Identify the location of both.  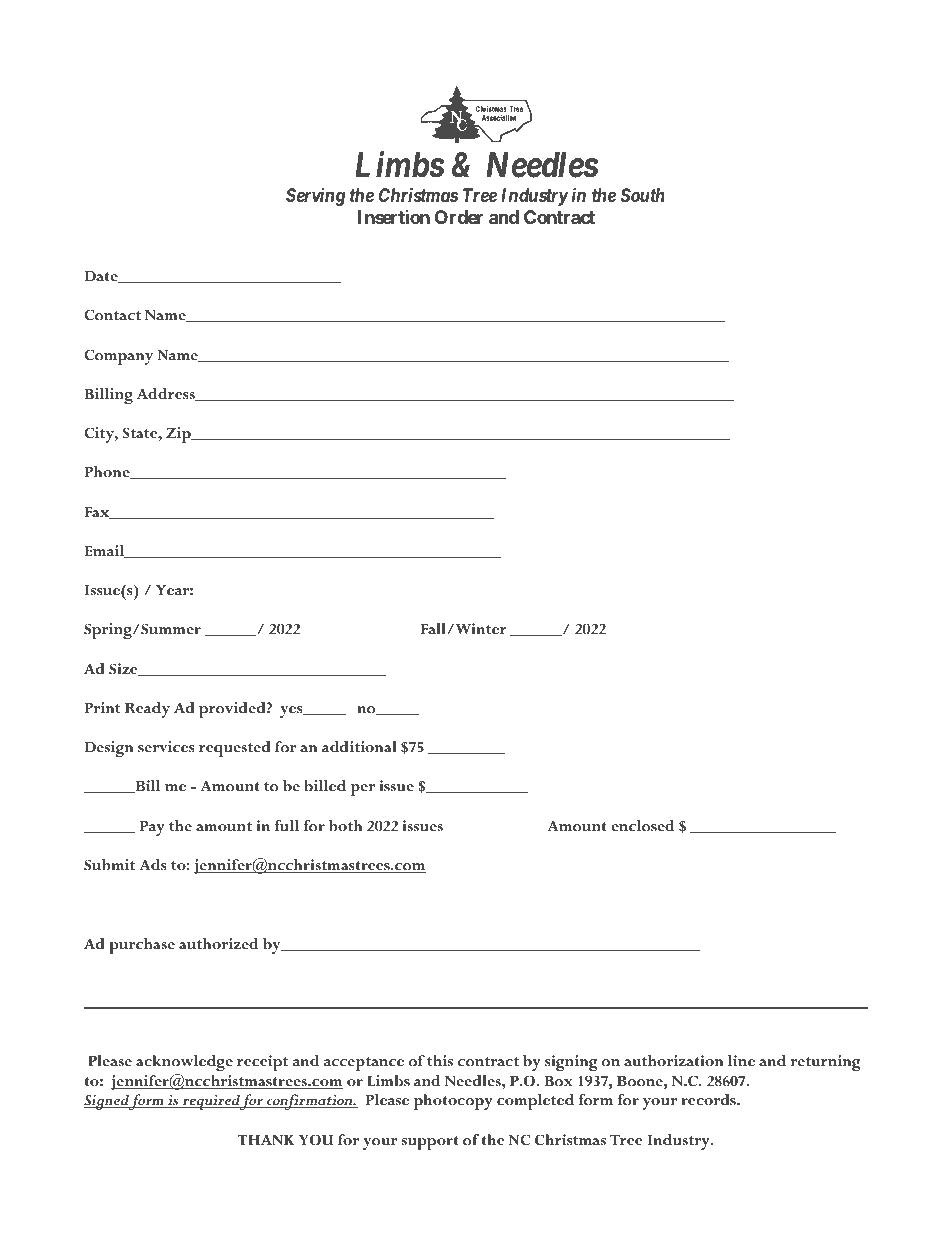
(345, 826).
